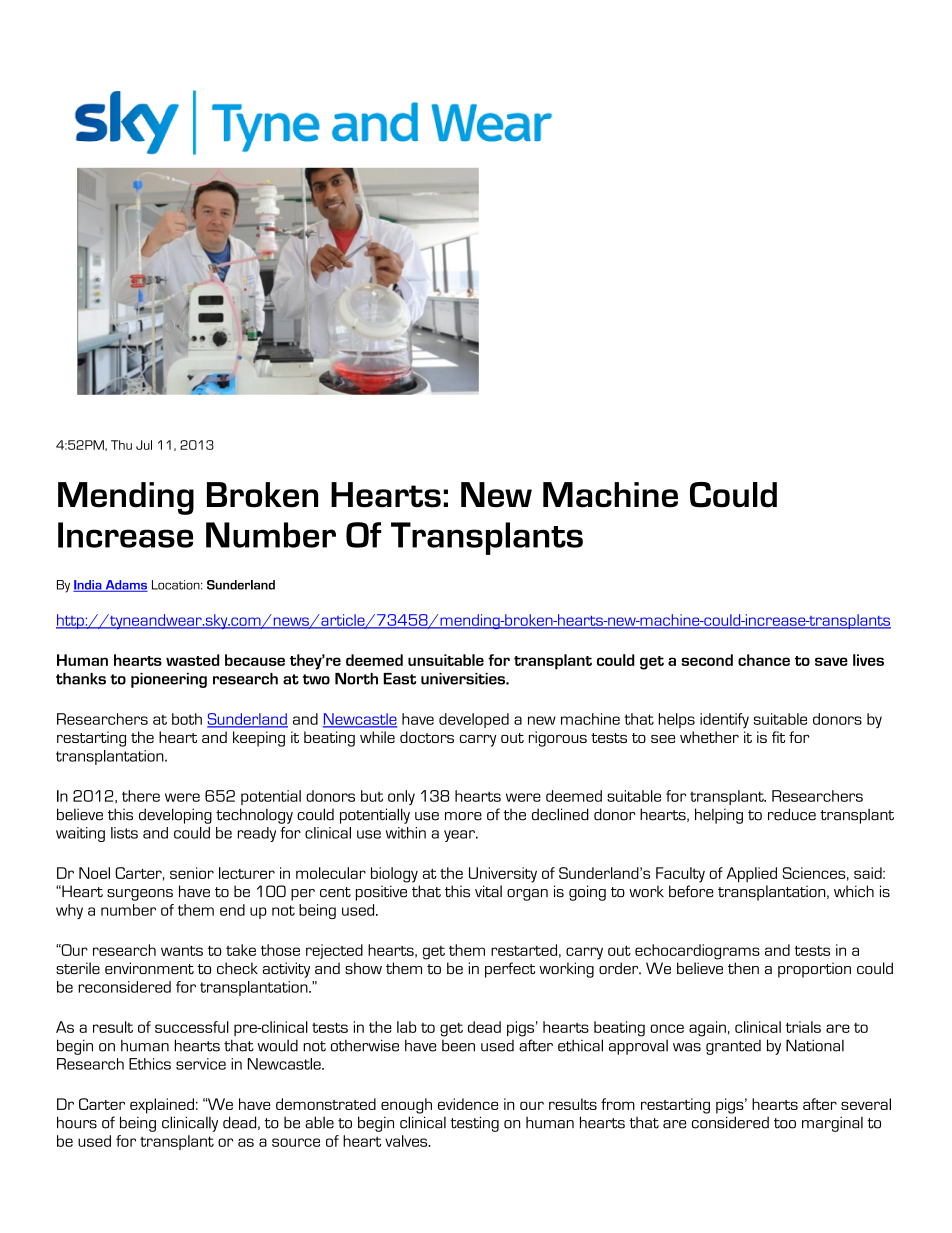  I want to click on developed, so click(474, 720).
